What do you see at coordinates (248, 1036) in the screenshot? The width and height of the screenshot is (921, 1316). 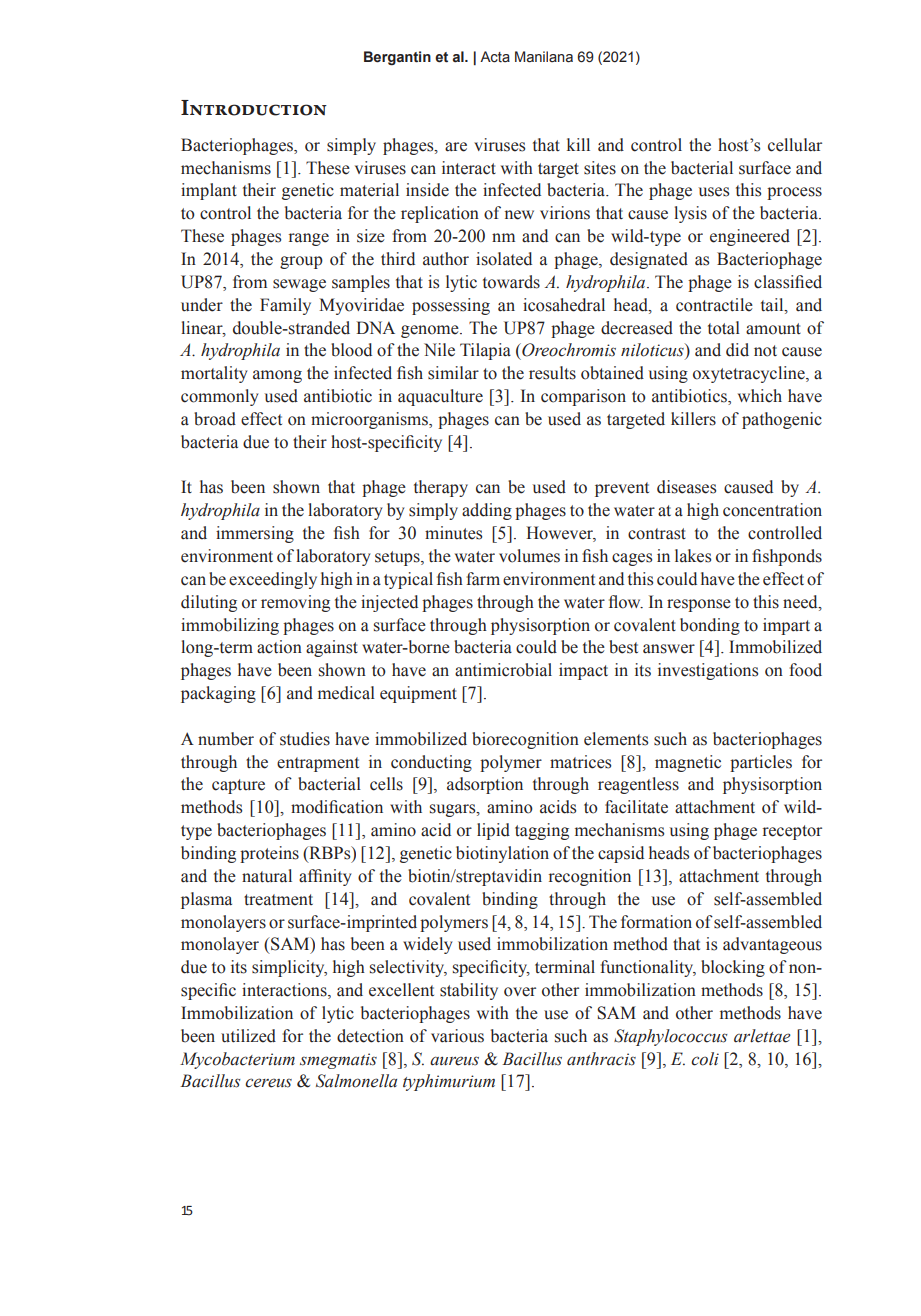 I see `utilized` at bounding box center [248, 1036].
